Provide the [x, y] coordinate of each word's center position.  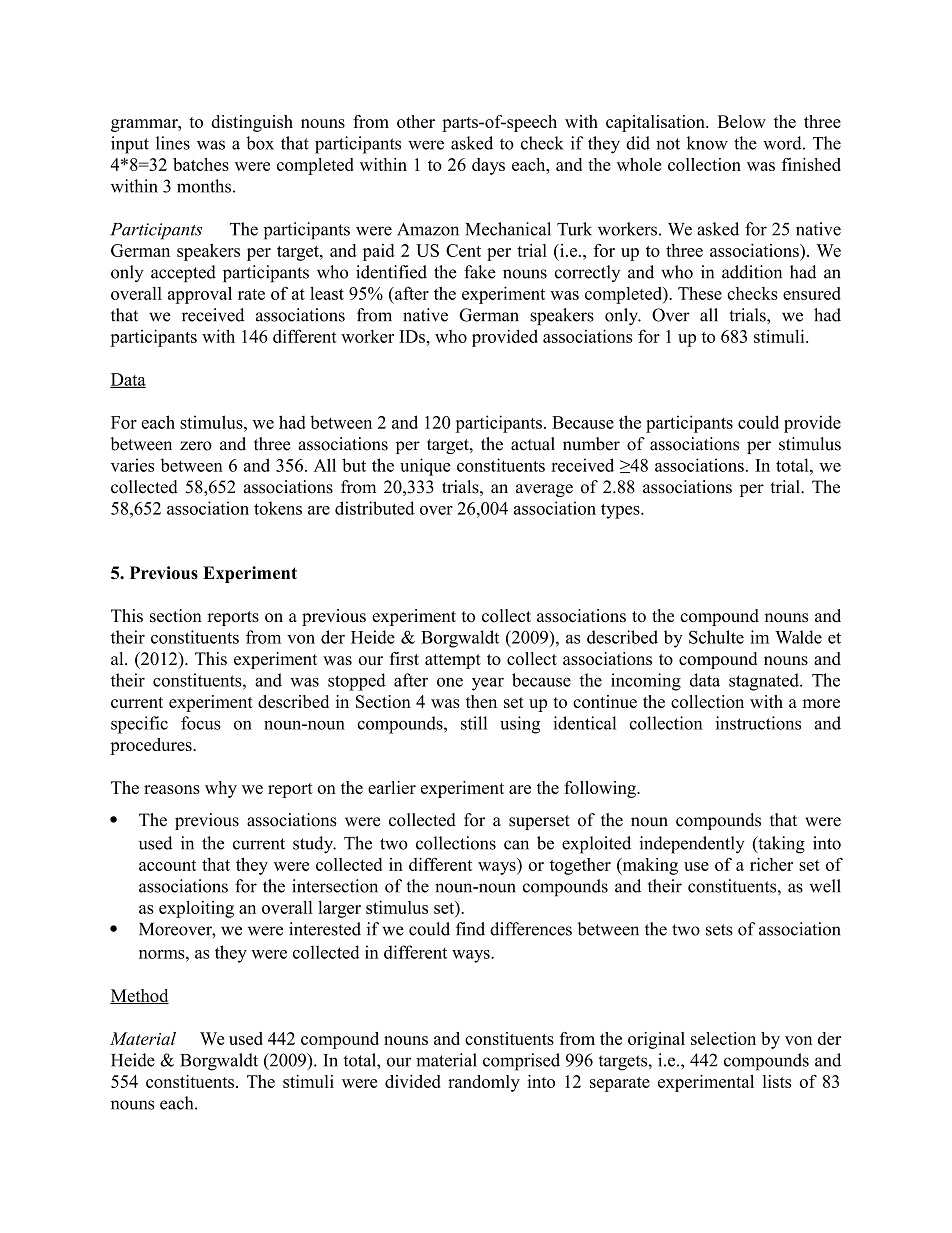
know [707, 143]
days [488, 166]
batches [201, 164]
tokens [278, 508]
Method [139, 996]
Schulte [716, 637]
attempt [453, 661]
